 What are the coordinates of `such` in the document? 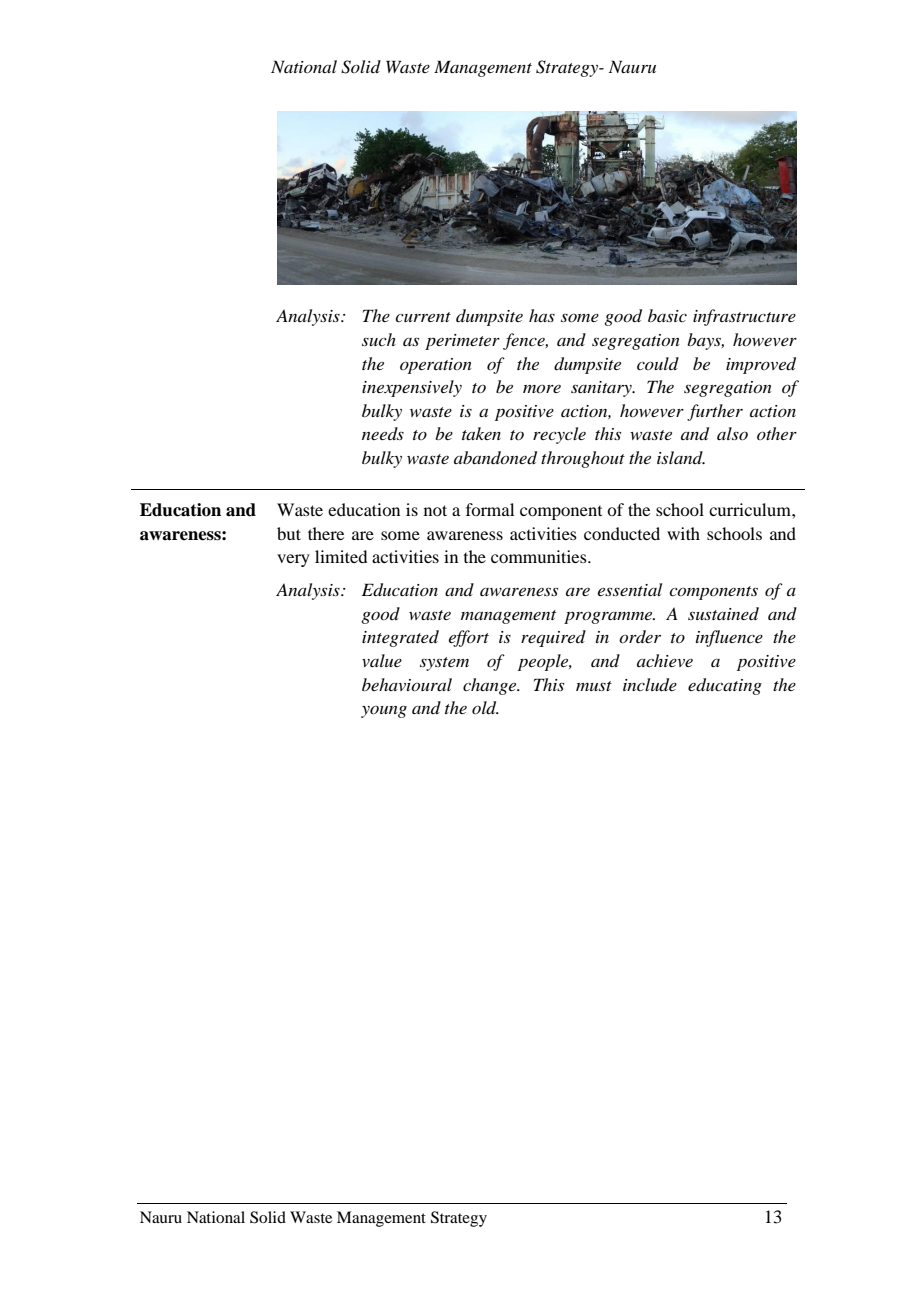 It's located at (379, 339).
